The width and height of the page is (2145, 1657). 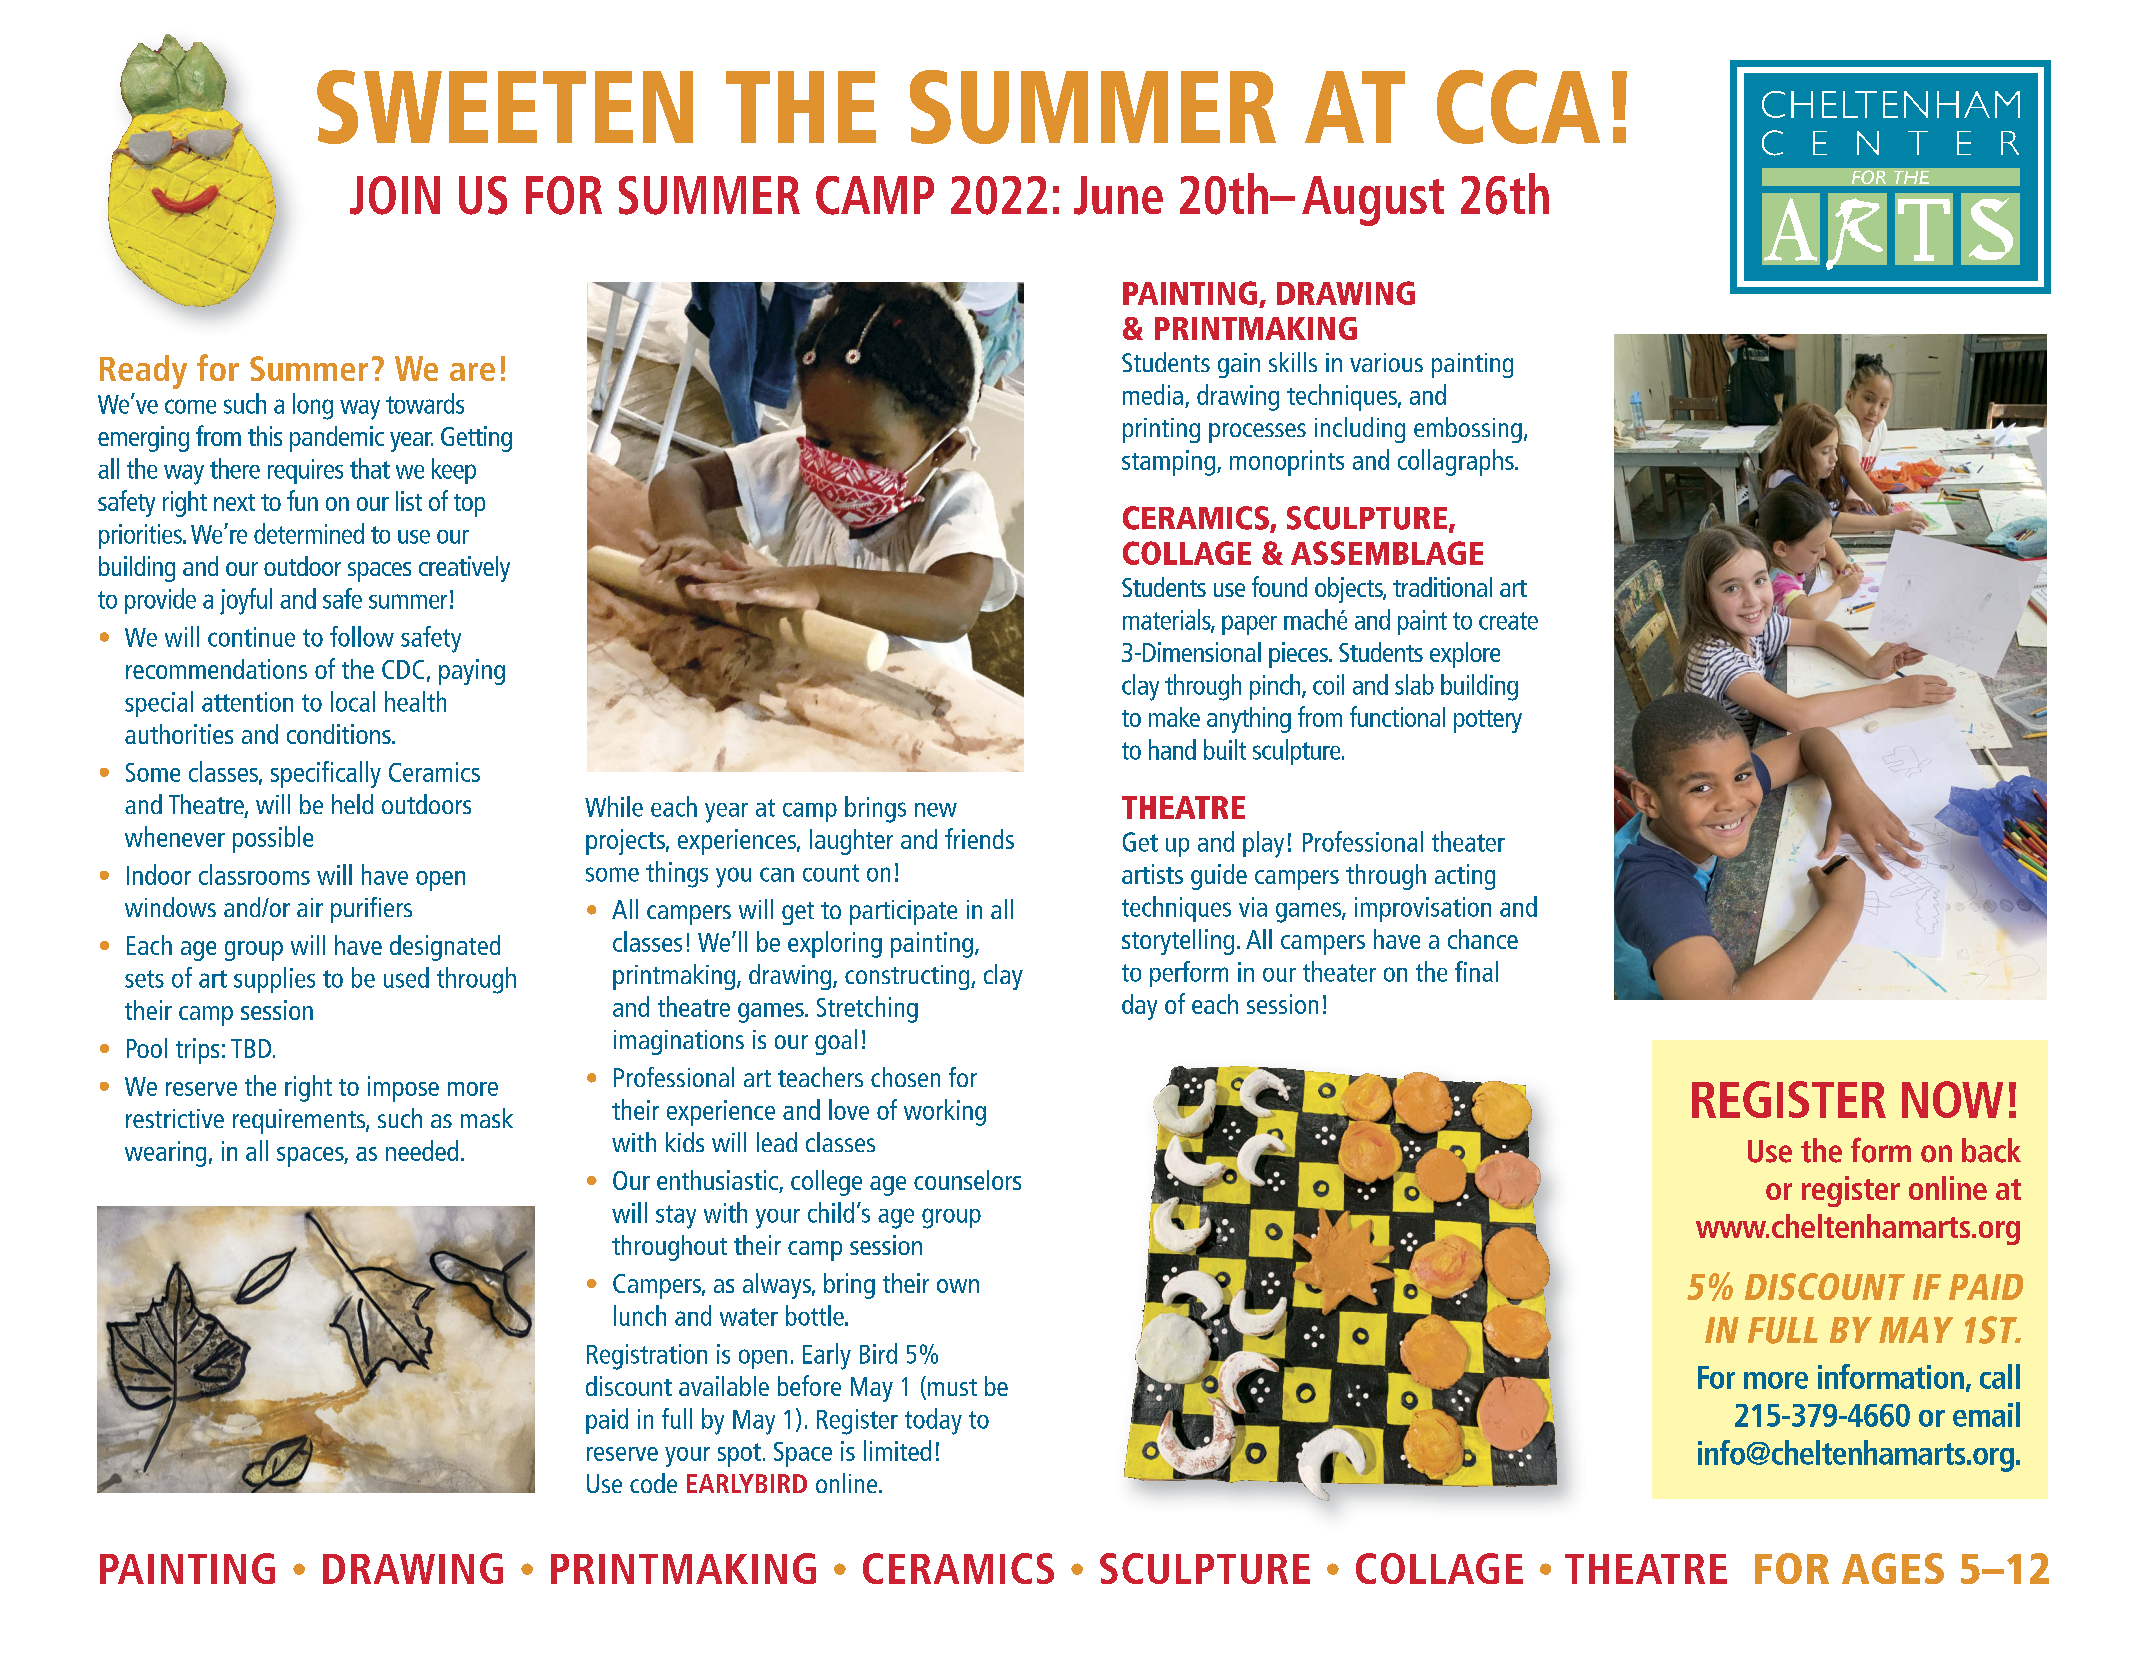 I want to click on JOIN, so click(x=395, y=195).
